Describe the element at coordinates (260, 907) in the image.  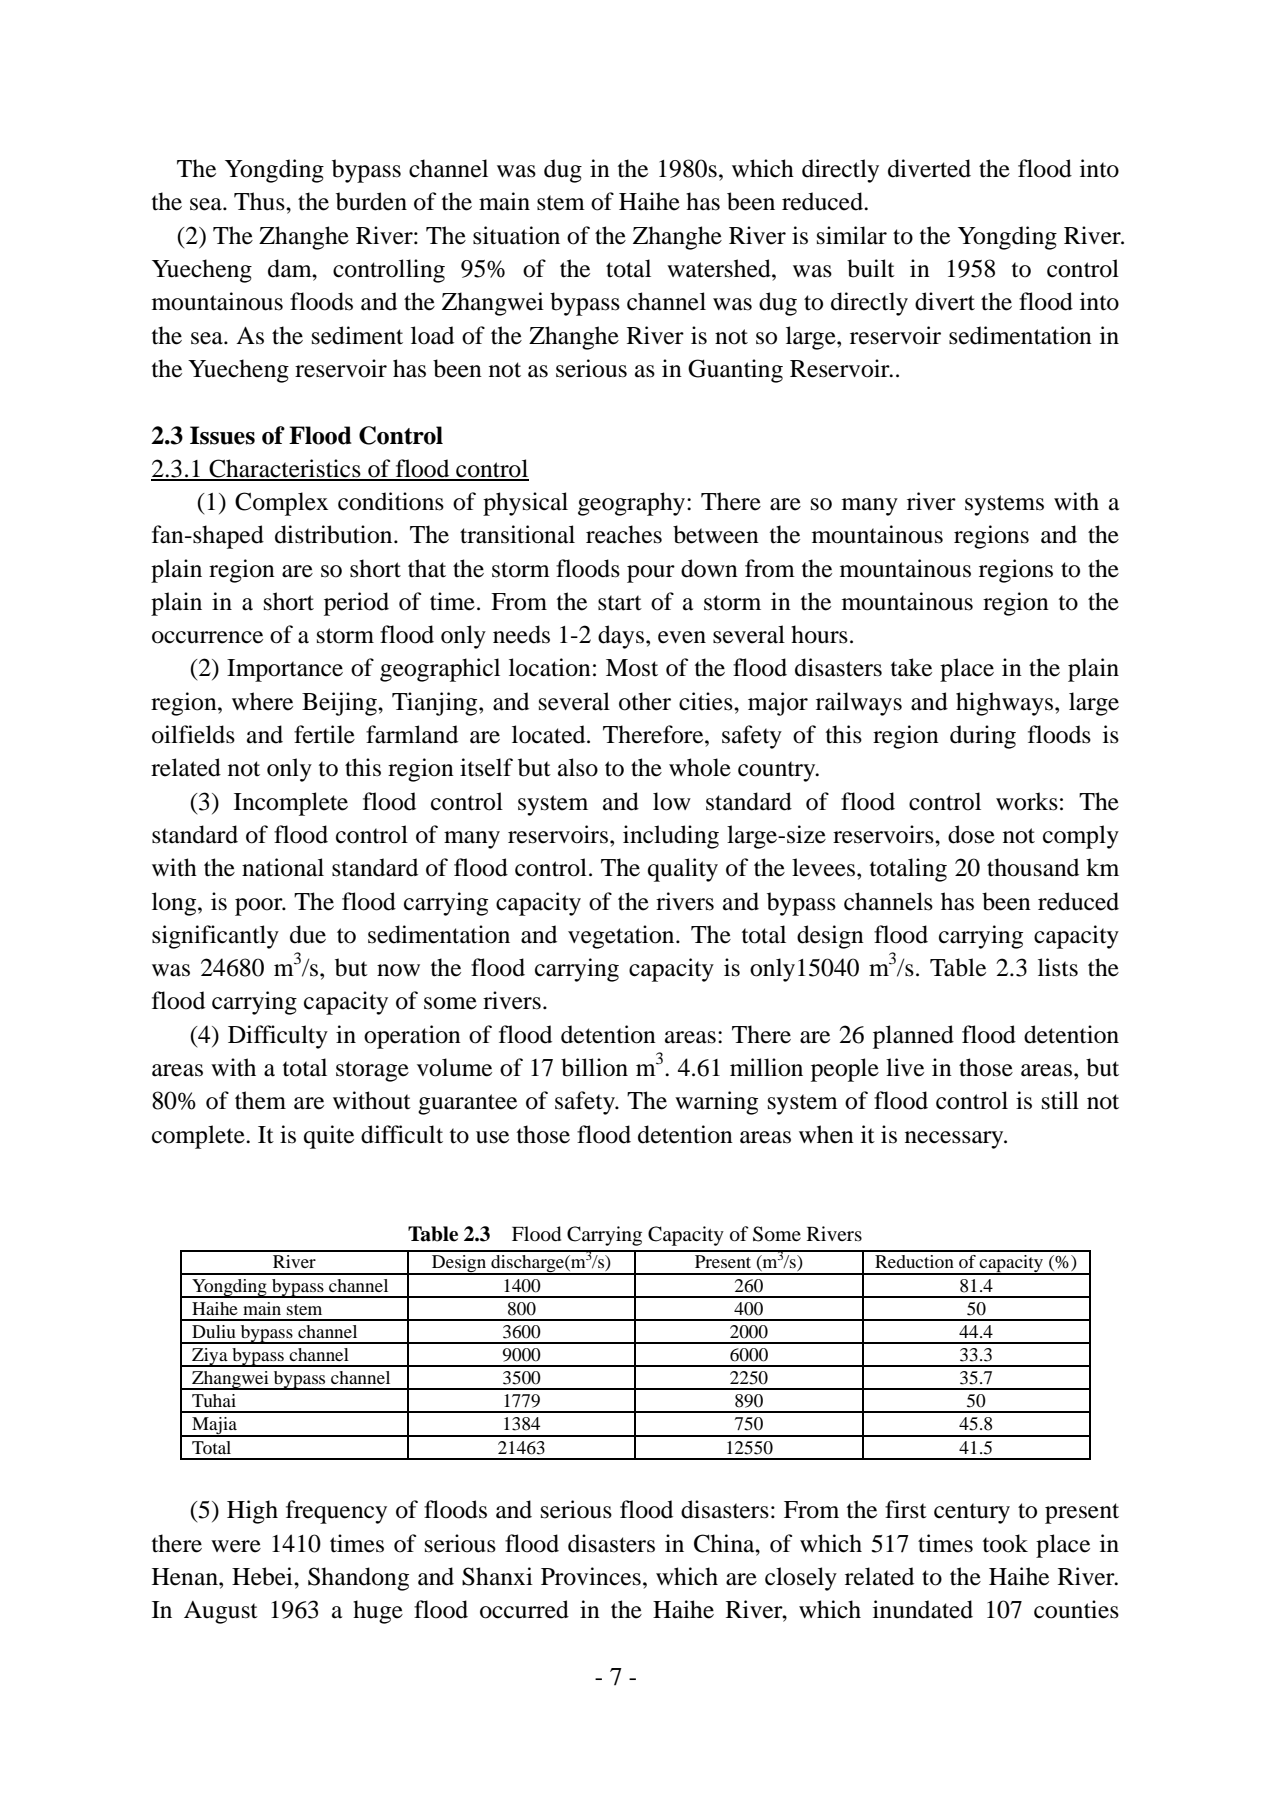
I see `poor` at that location.
